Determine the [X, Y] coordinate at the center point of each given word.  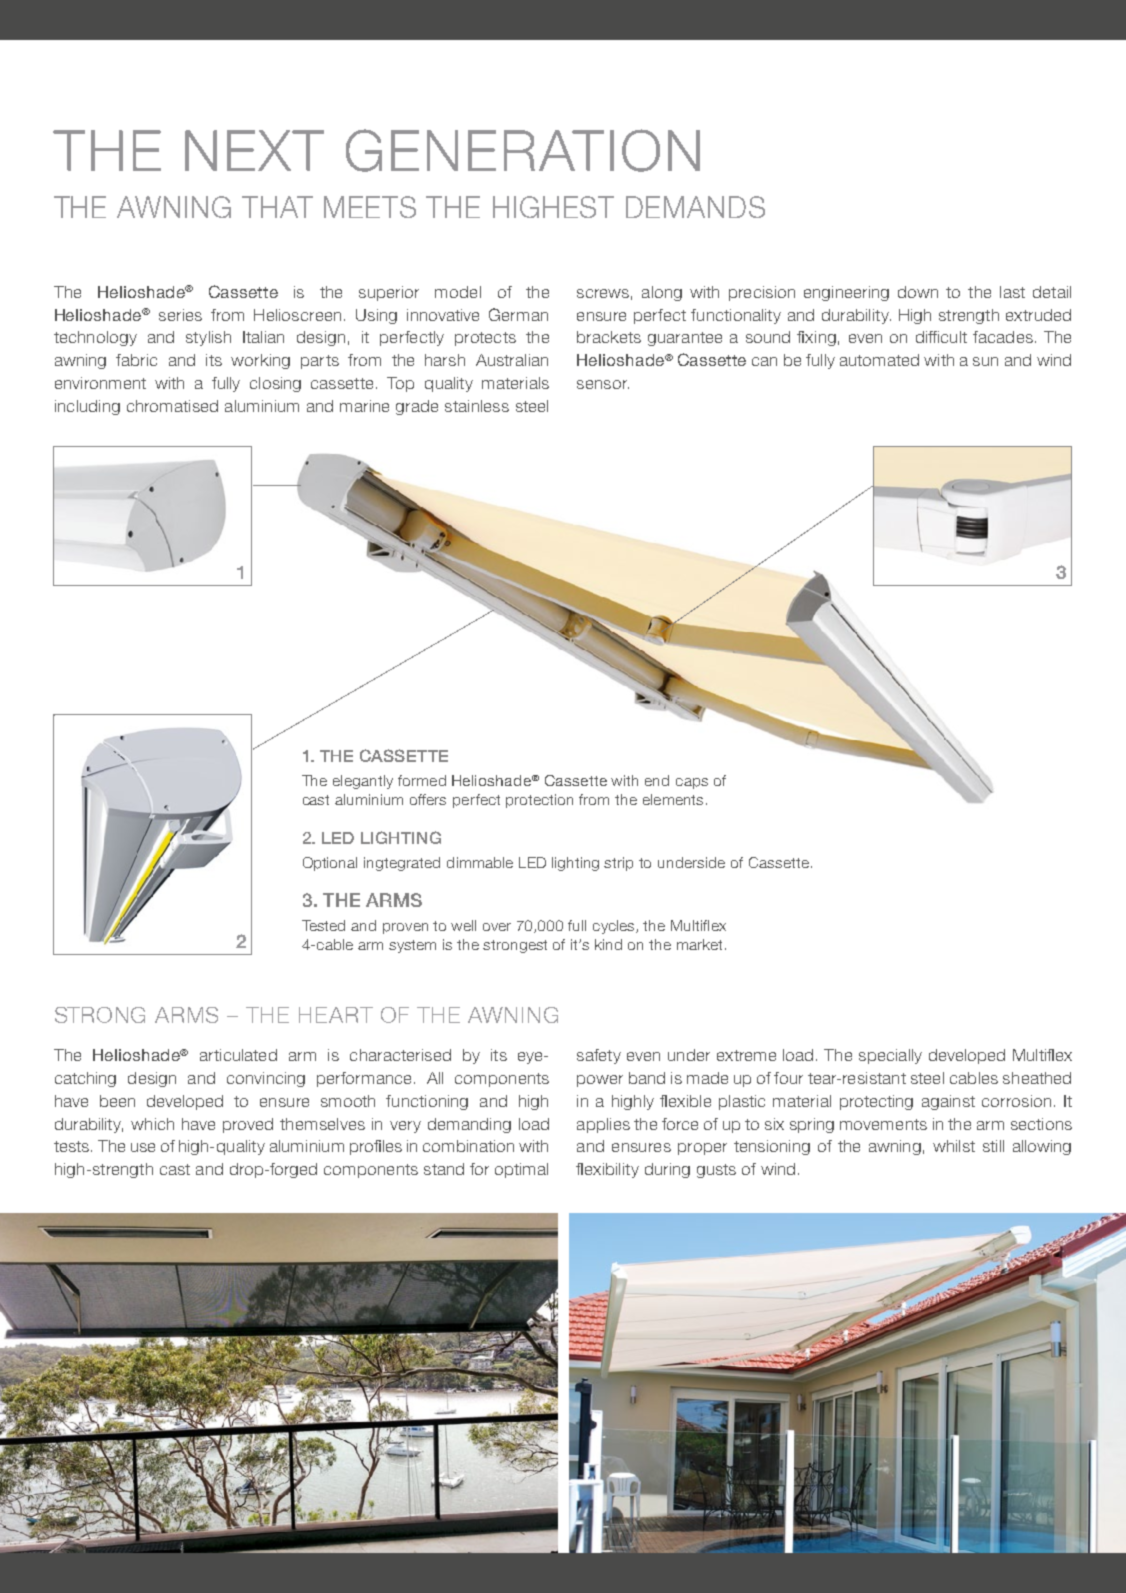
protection [539, 801]
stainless [477, 406]
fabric [136, 360]
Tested [323, 925]
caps [692, 783]
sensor [603, 384]
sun [985, 361]
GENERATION [523, 150]
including [87, 407]
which [152, 1124]
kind [608, 944]
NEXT [254, 150]
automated [879, 360]
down [918, 292]
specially [890, 1056]
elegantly [363, 782]
